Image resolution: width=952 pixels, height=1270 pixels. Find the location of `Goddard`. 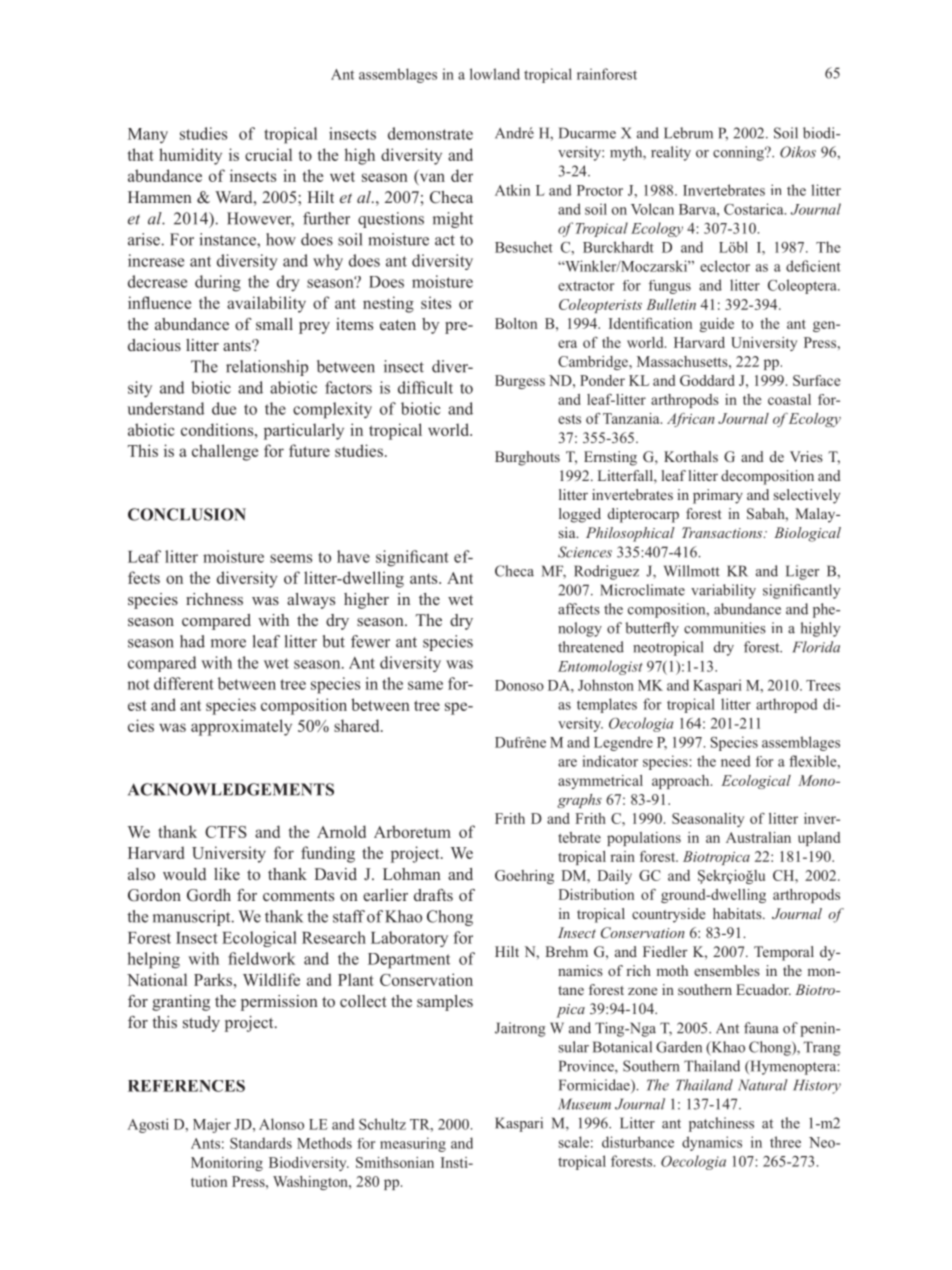

Goddard is located at coordinates (707, 380).
